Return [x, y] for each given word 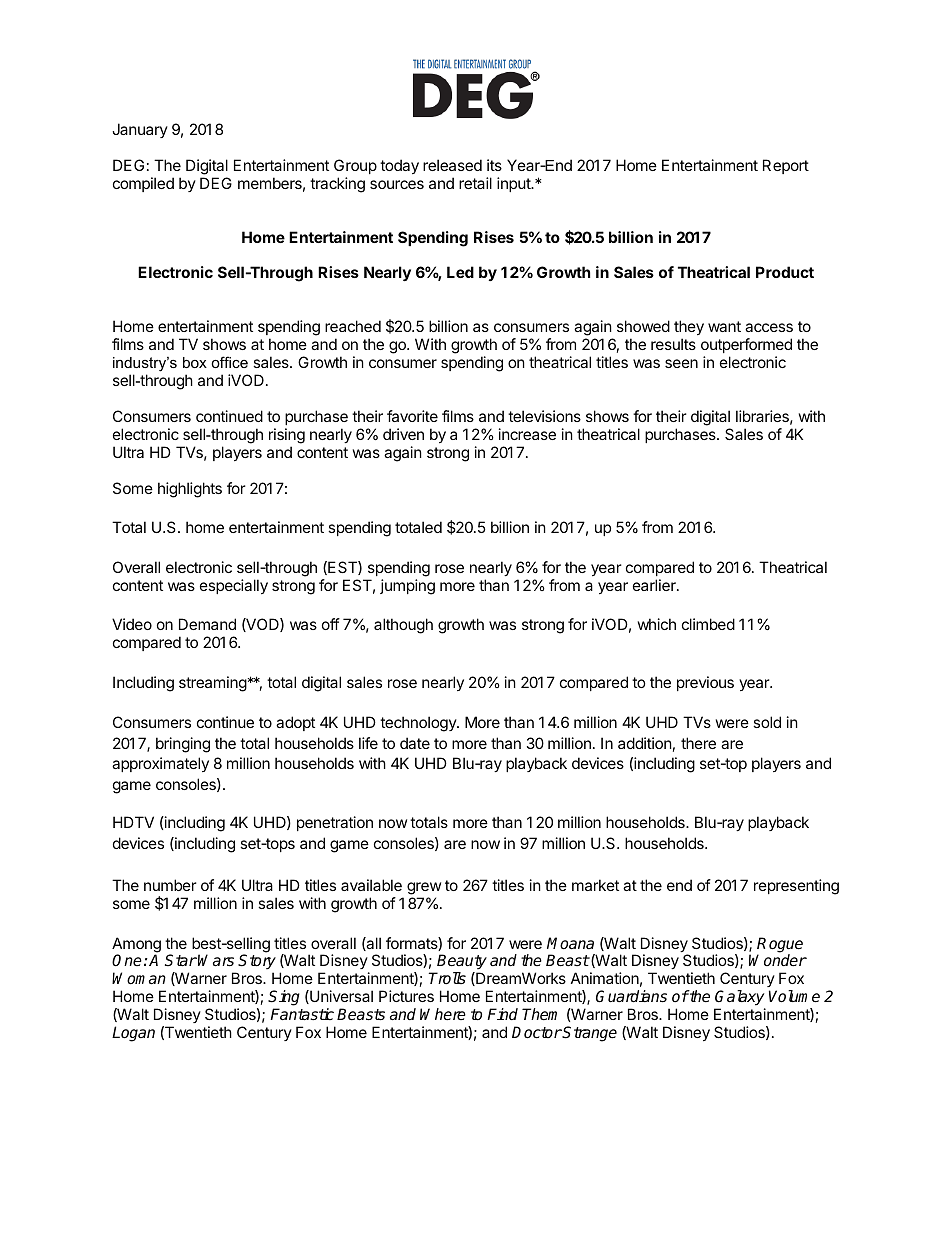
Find [502, 1014]
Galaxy [739, 998]
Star [181, 960]
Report [786, 166]
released [452, 165]
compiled [143, 184]
